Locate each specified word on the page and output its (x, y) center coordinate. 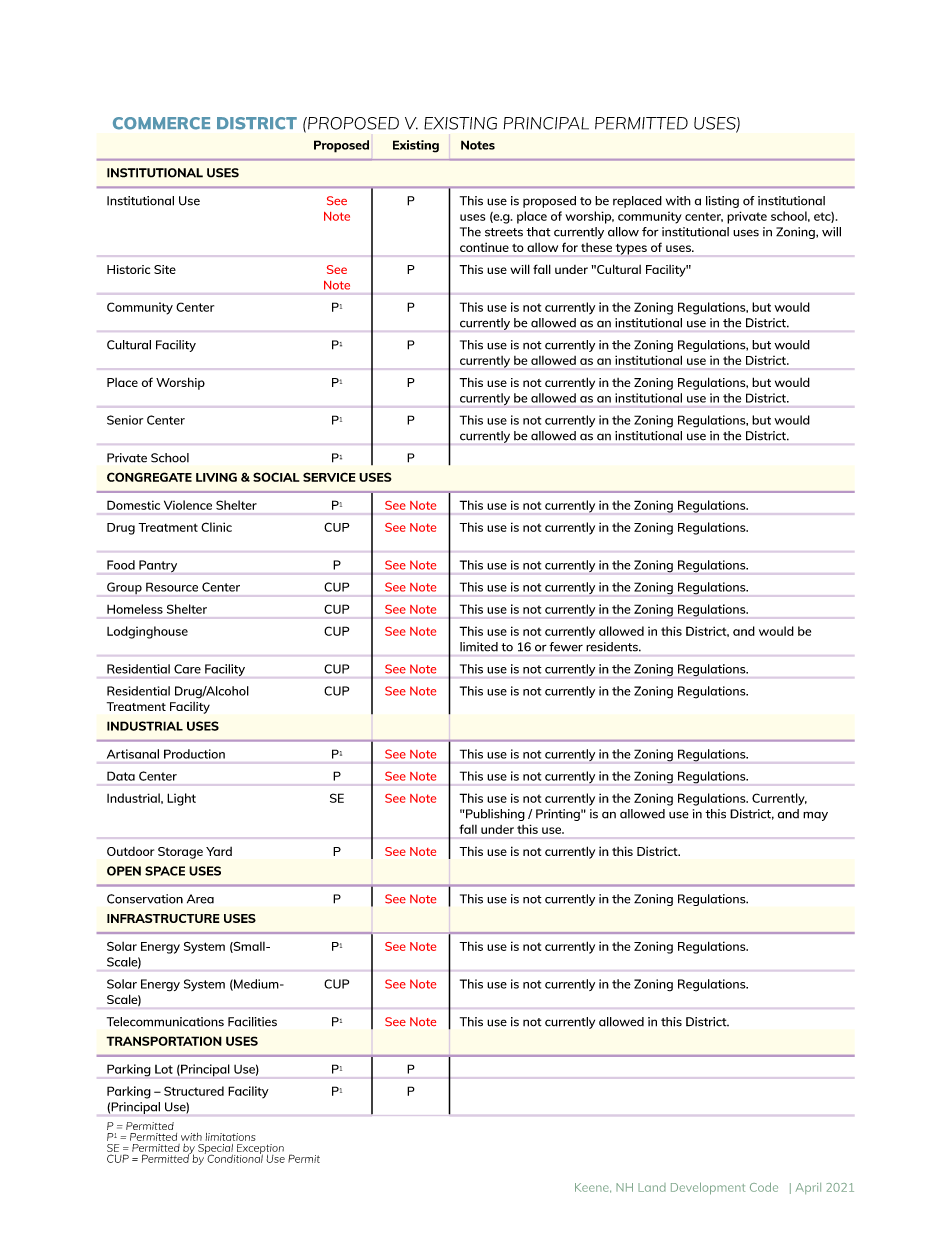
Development (708, 1188)
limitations (231, 1137)
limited (479, 647)
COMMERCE (161, 123)
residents (613, 646)
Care (187, 669)
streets (504, 232)
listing (722, 202)
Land (652, 1187)
